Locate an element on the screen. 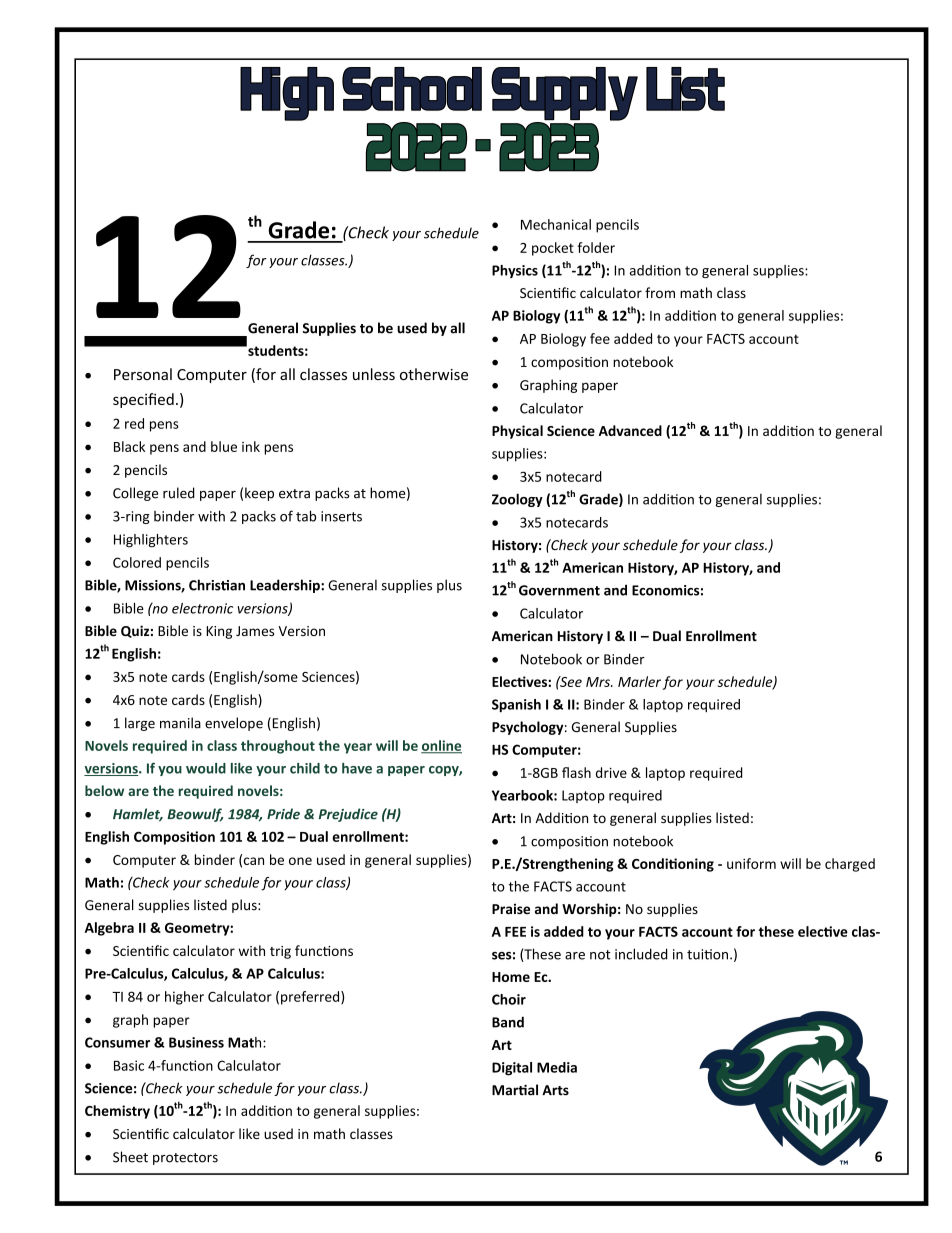 The width and height of the screenshot is (952, 1233). from is located at coordinates (660, 292).
